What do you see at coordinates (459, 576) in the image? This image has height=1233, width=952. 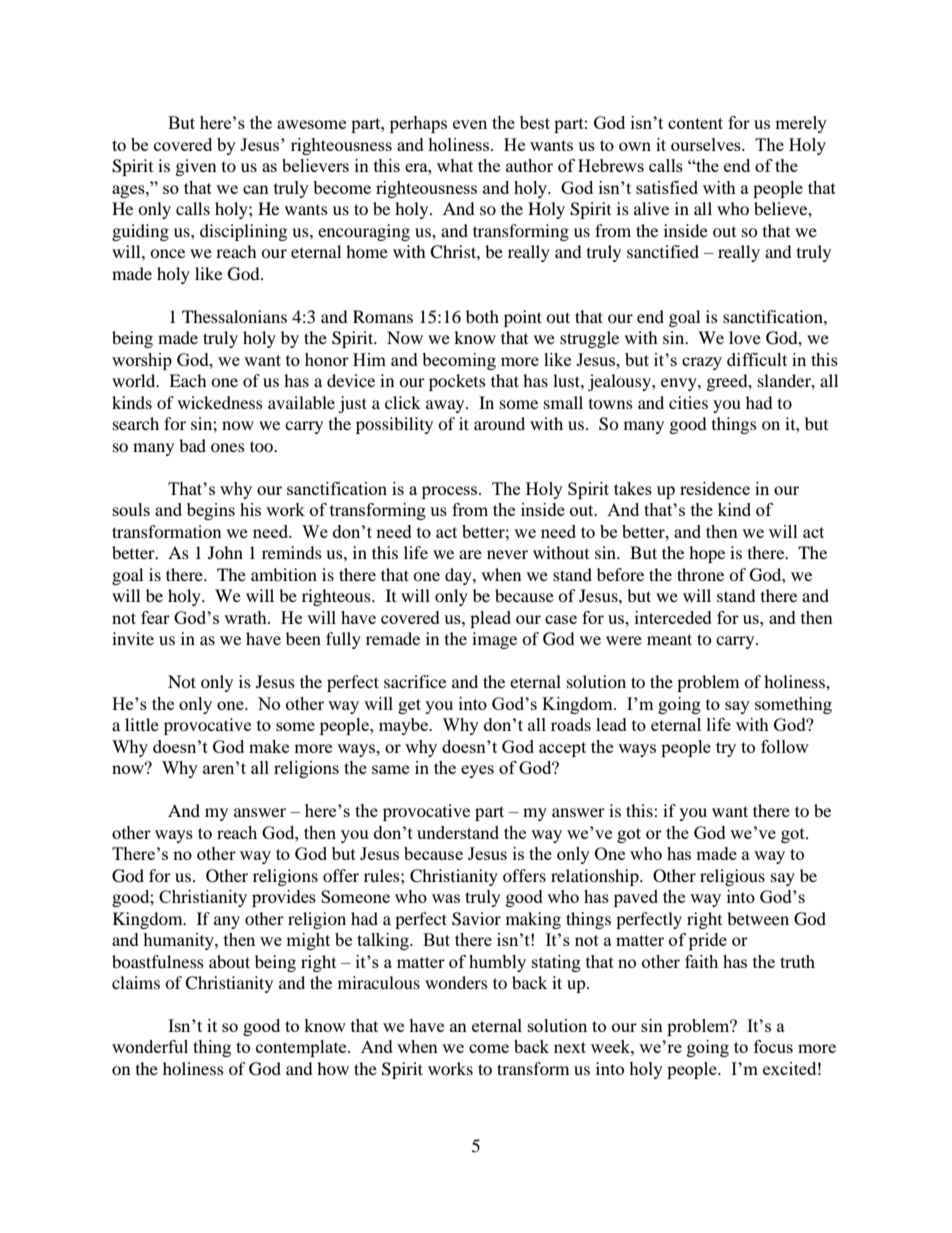 I see `day` at bounding box center [459, 576].
